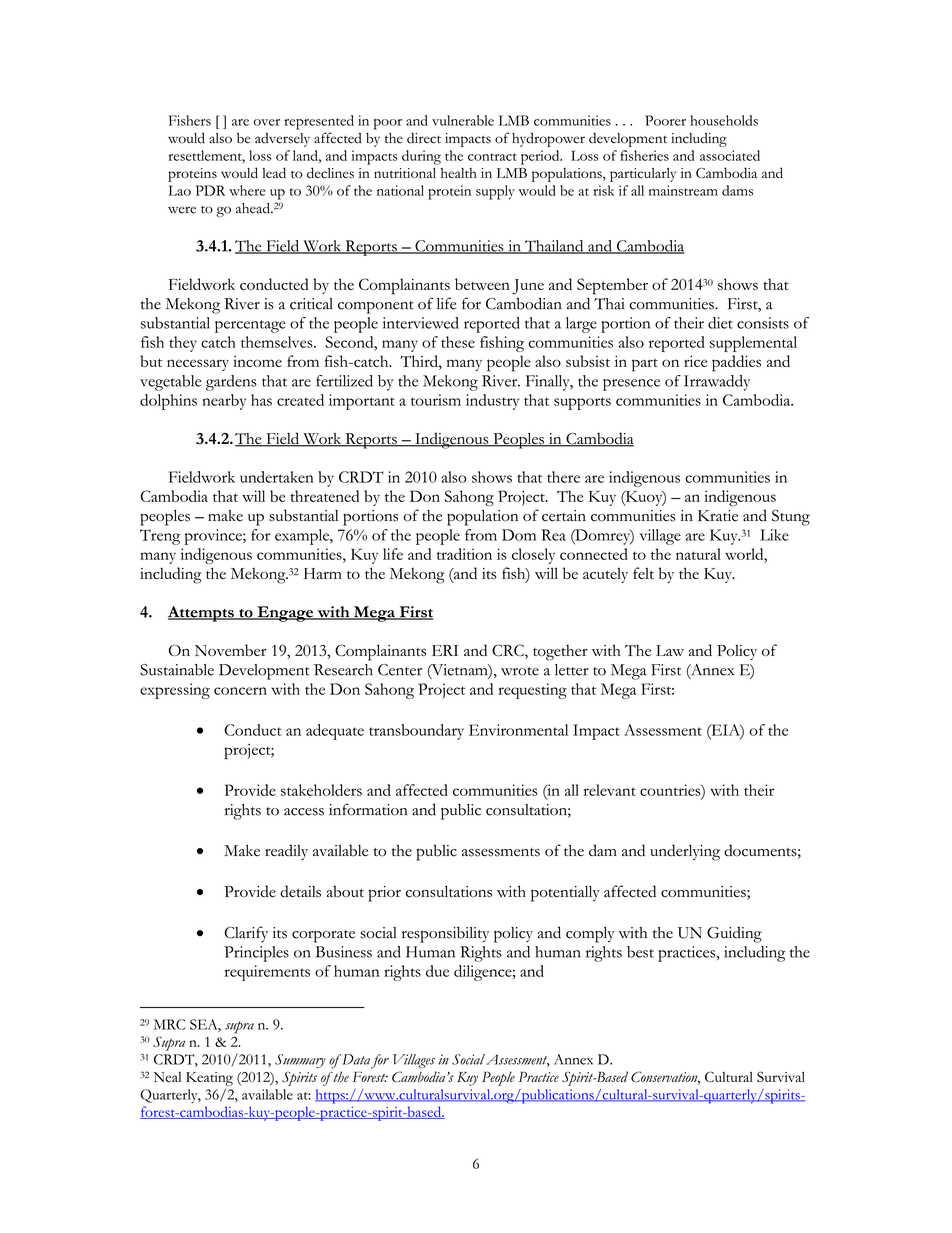 This document has width=952, height=1233. What do you see at coordinates (286, 852) in the document?
I see `readily` at bounding box center [286, 852].
